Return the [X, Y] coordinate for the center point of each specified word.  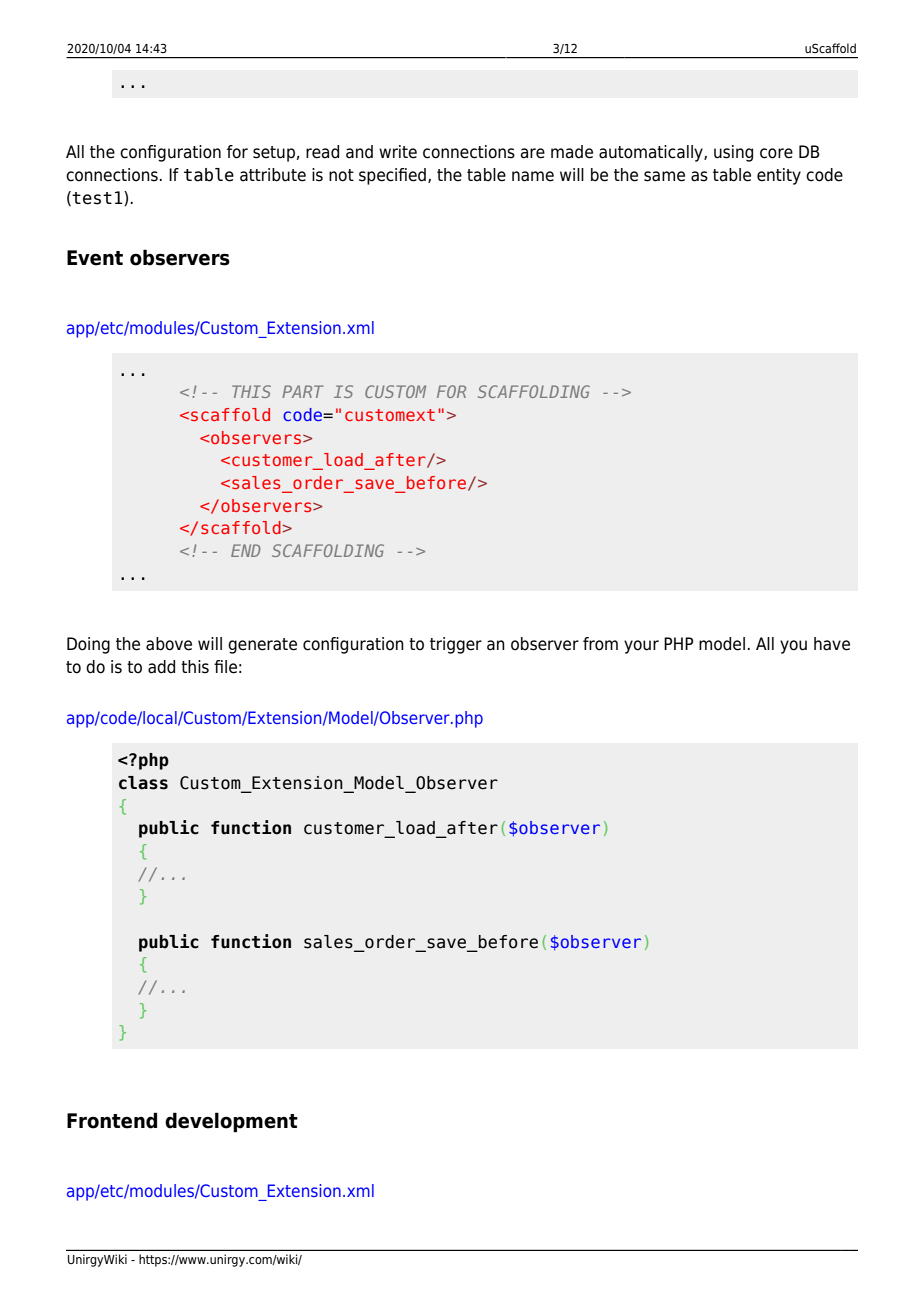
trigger [456, 645]
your [641, 647]
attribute [273, 175]
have [832, 644]
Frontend [112, 1120]
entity [779, 176]
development [231, 1122]
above [169, 644]
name [533, 176]
